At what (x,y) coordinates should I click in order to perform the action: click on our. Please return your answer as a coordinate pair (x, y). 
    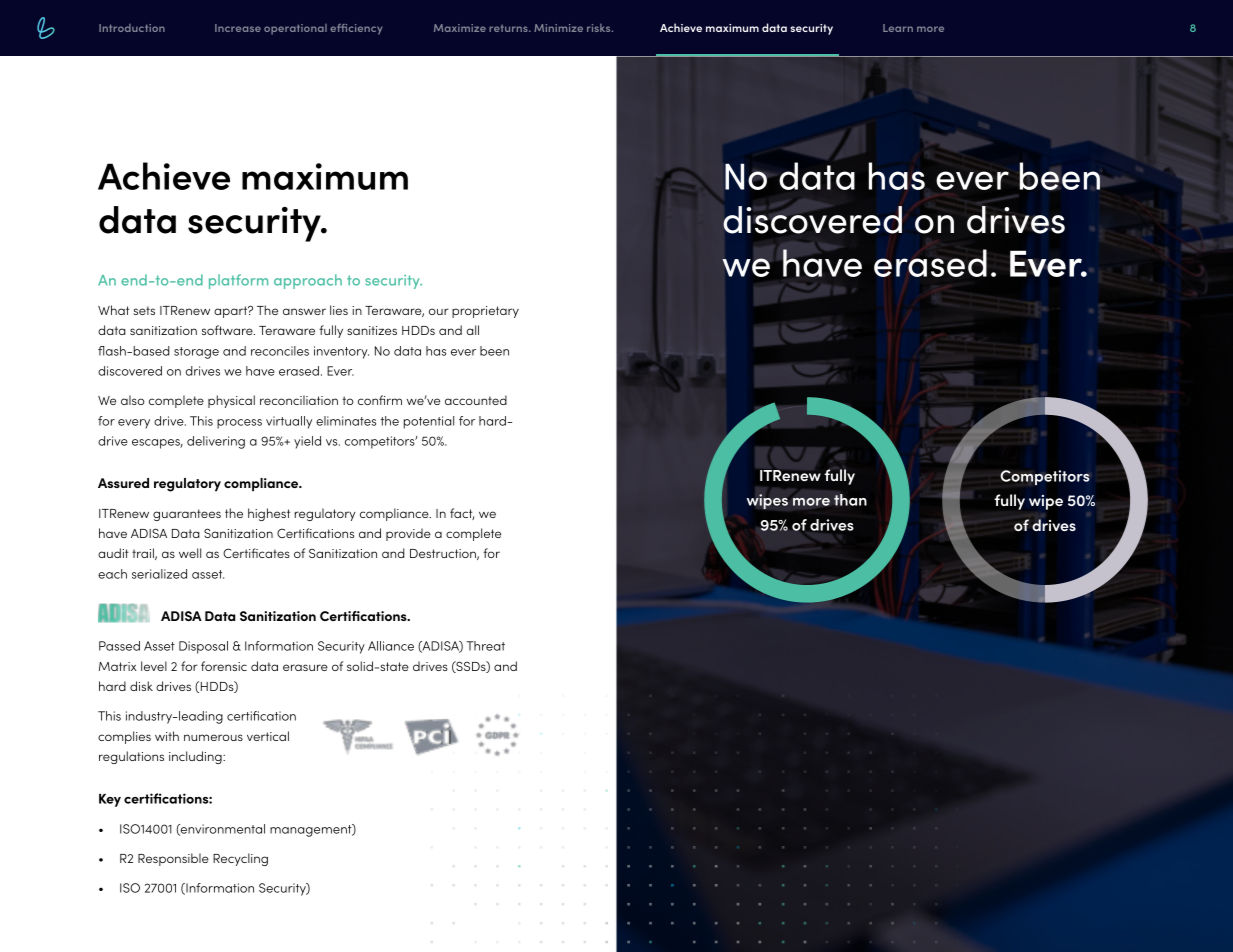
    Looking at the image, I should click on (439, 311).
